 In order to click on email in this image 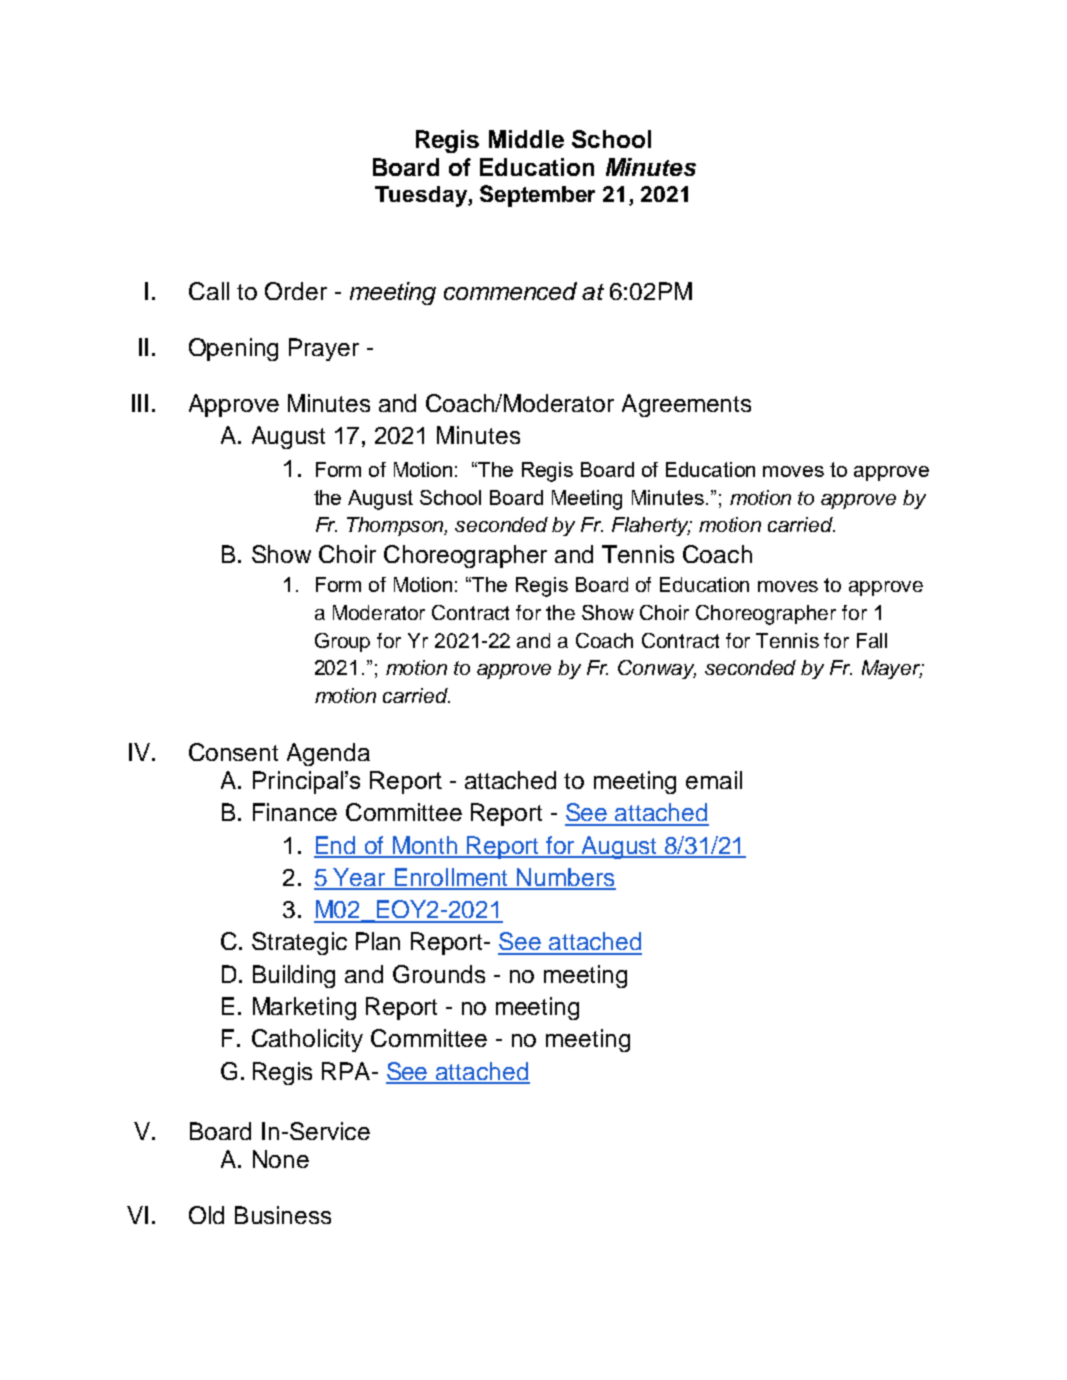, I will do `click(714, 780)`.
